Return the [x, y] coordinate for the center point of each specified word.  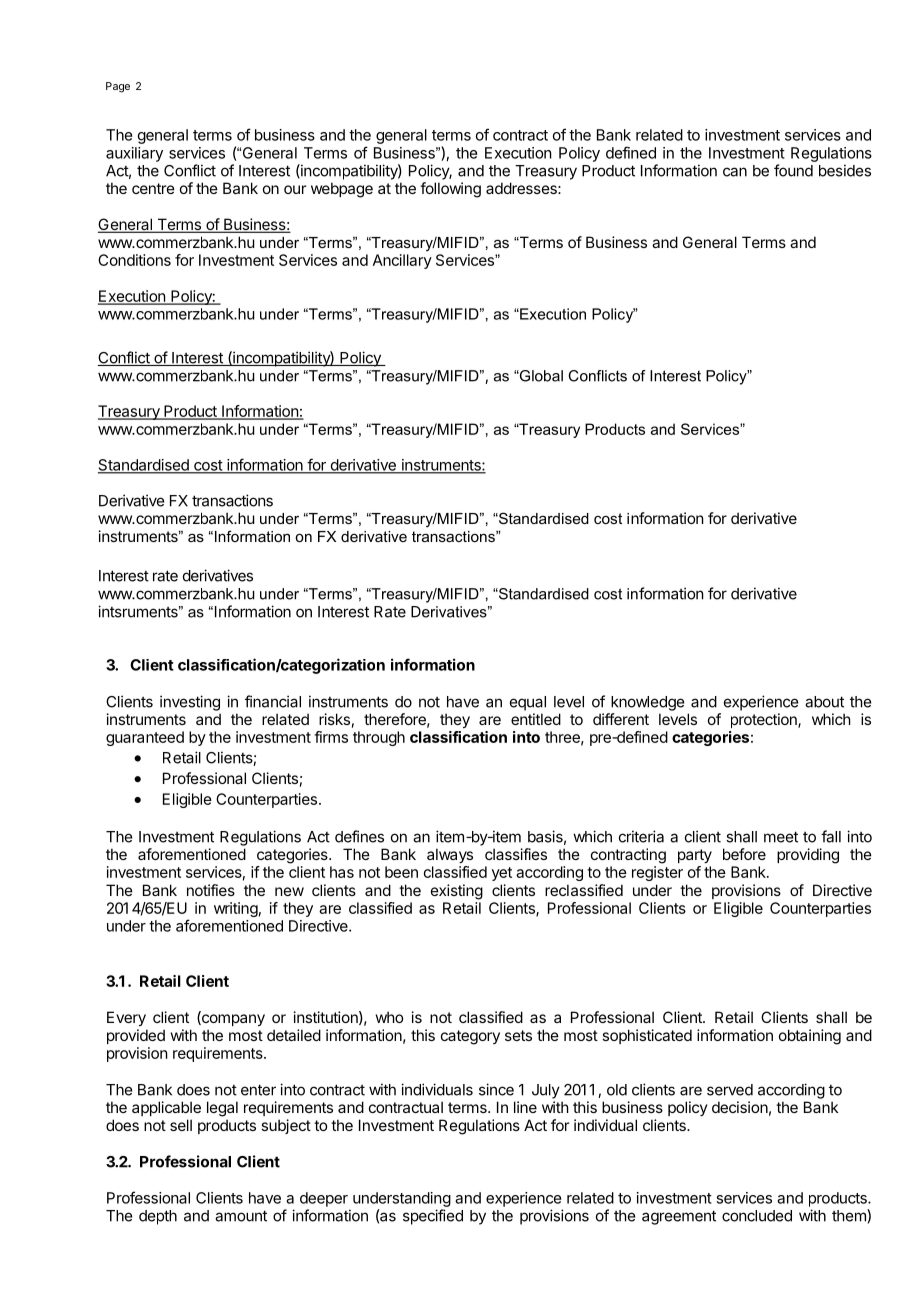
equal [528, 703]
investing [190, 703]
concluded [757, 1216]
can [735, 172]
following [450, 190]
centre [153, 188]
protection [765, 720]
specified [433, 1217]
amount [241, 1216]
